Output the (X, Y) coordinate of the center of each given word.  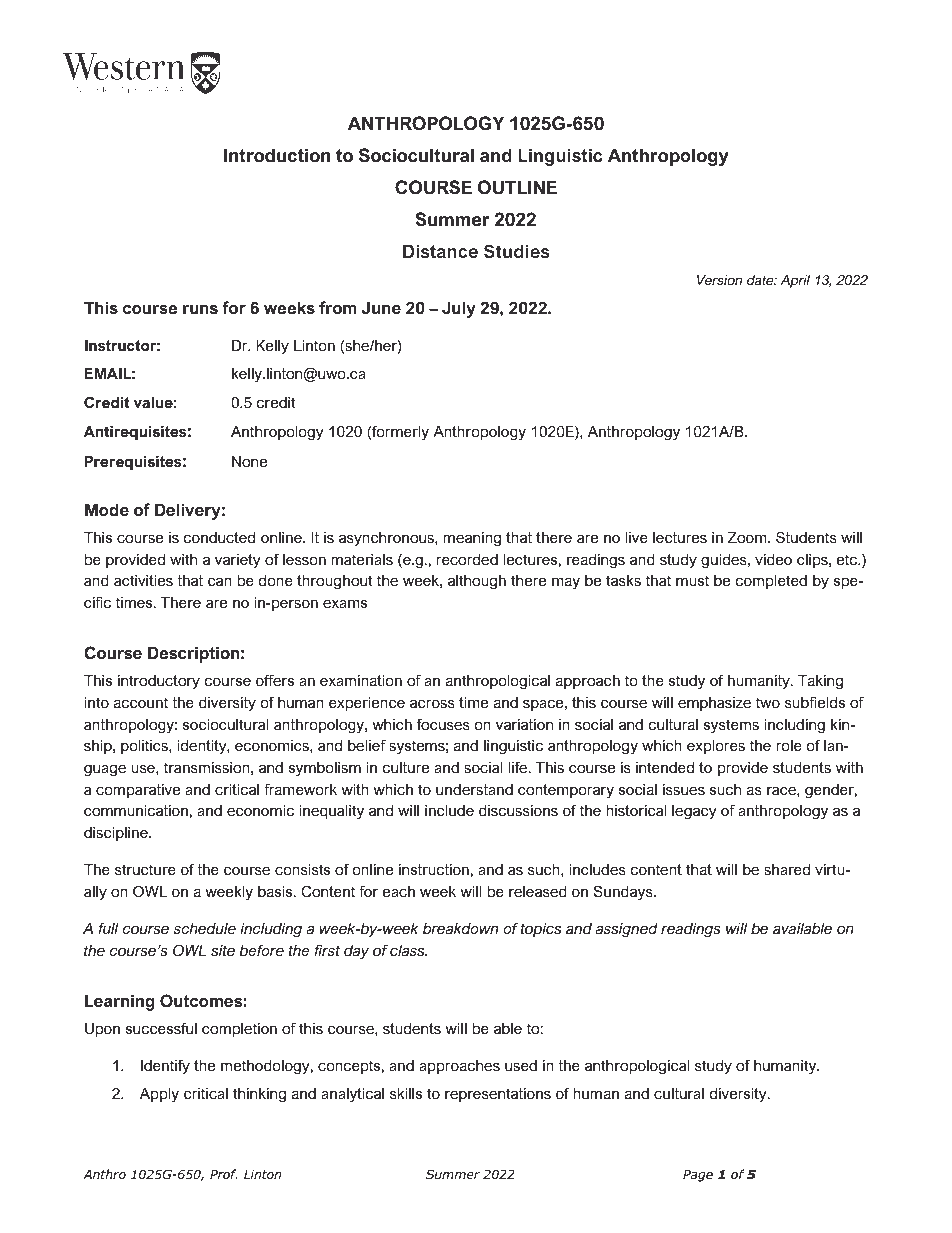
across (432, 703)
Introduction (277, 155)
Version (719, 280)
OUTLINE (517, 187)
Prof (224, 1174)
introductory (159, 682)
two (768, 702)
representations (498, 1095)
